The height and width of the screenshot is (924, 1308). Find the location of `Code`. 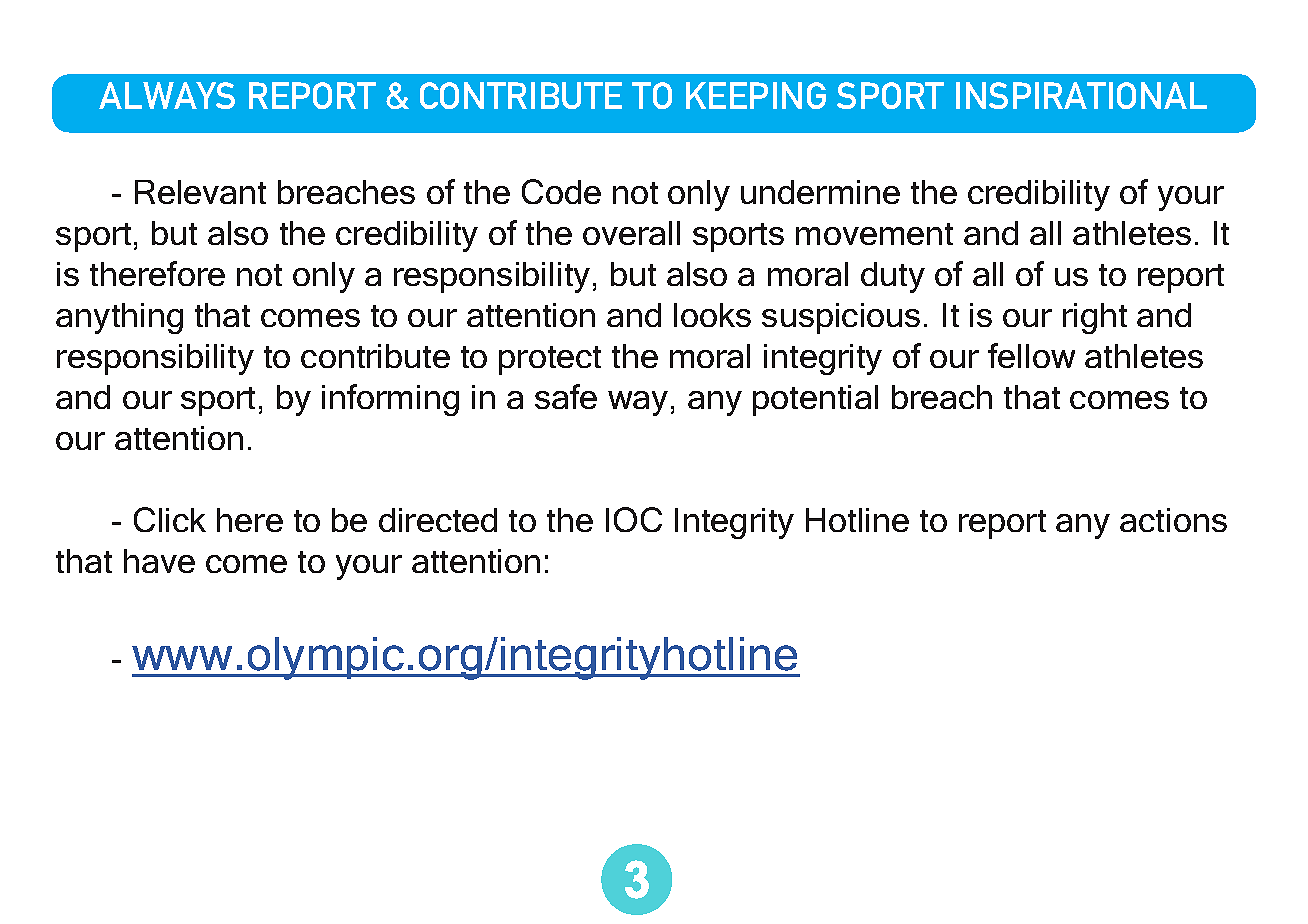

Code is located at coordinates (561, 191).
